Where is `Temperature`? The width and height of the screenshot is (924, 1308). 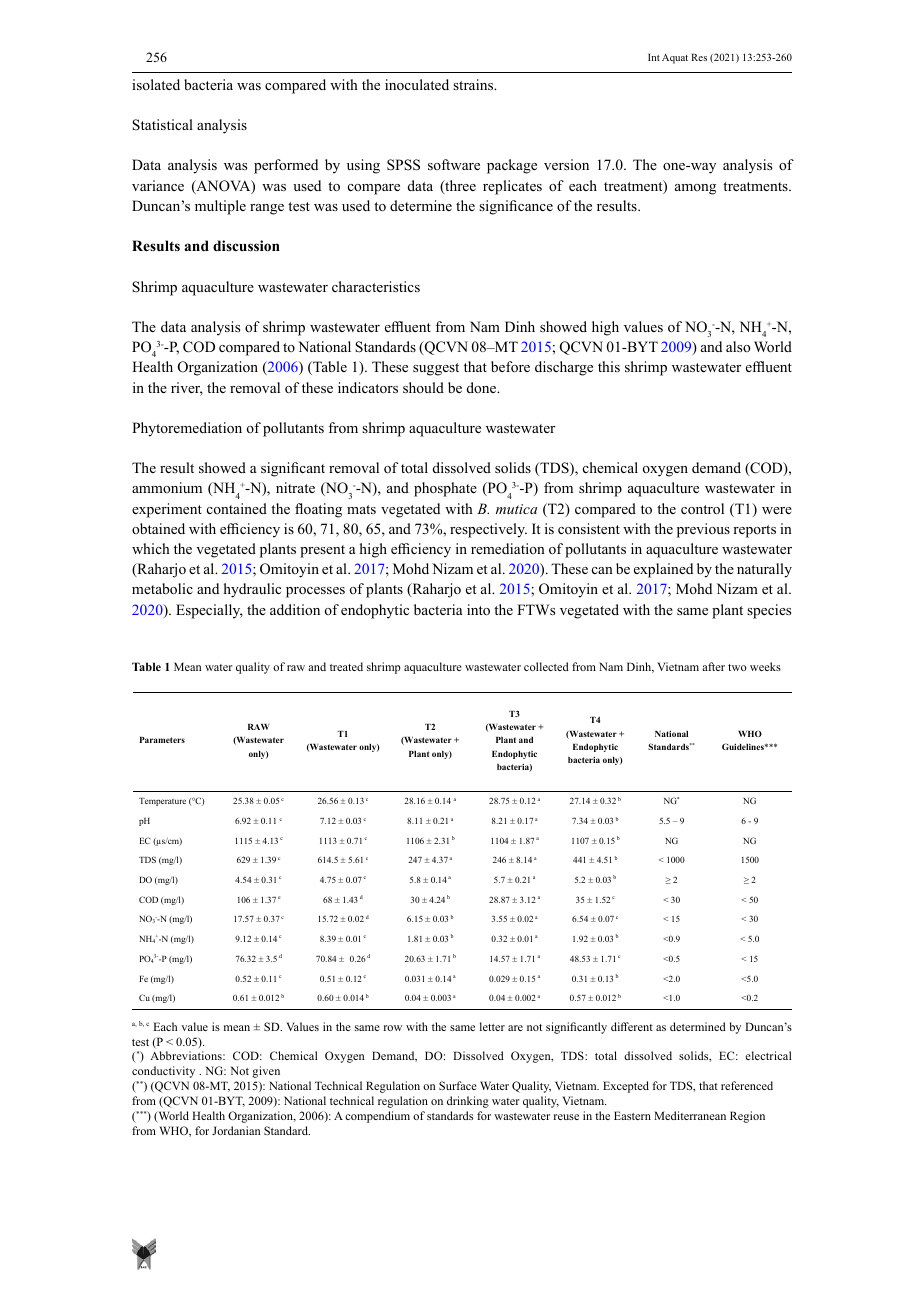 Temperature is located at coordinates (162, 802).
